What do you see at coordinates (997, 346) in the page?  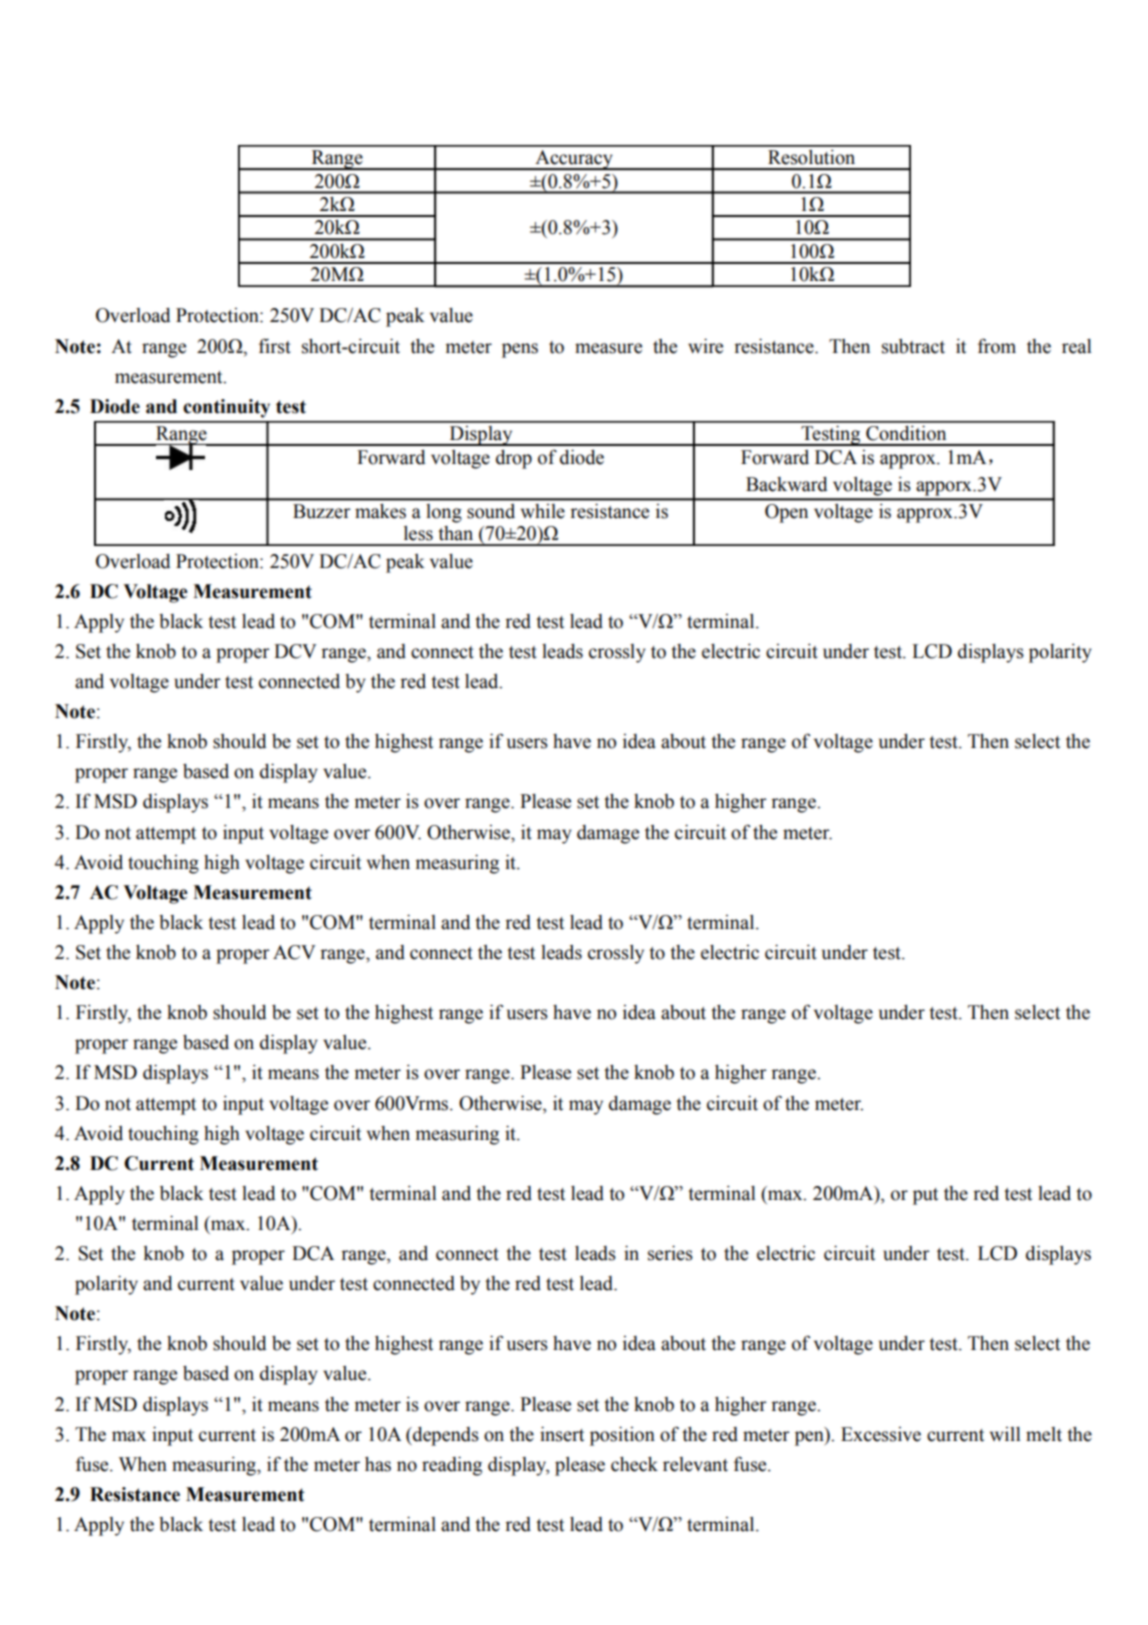 I see `from` at bounding box center [997, 346].
